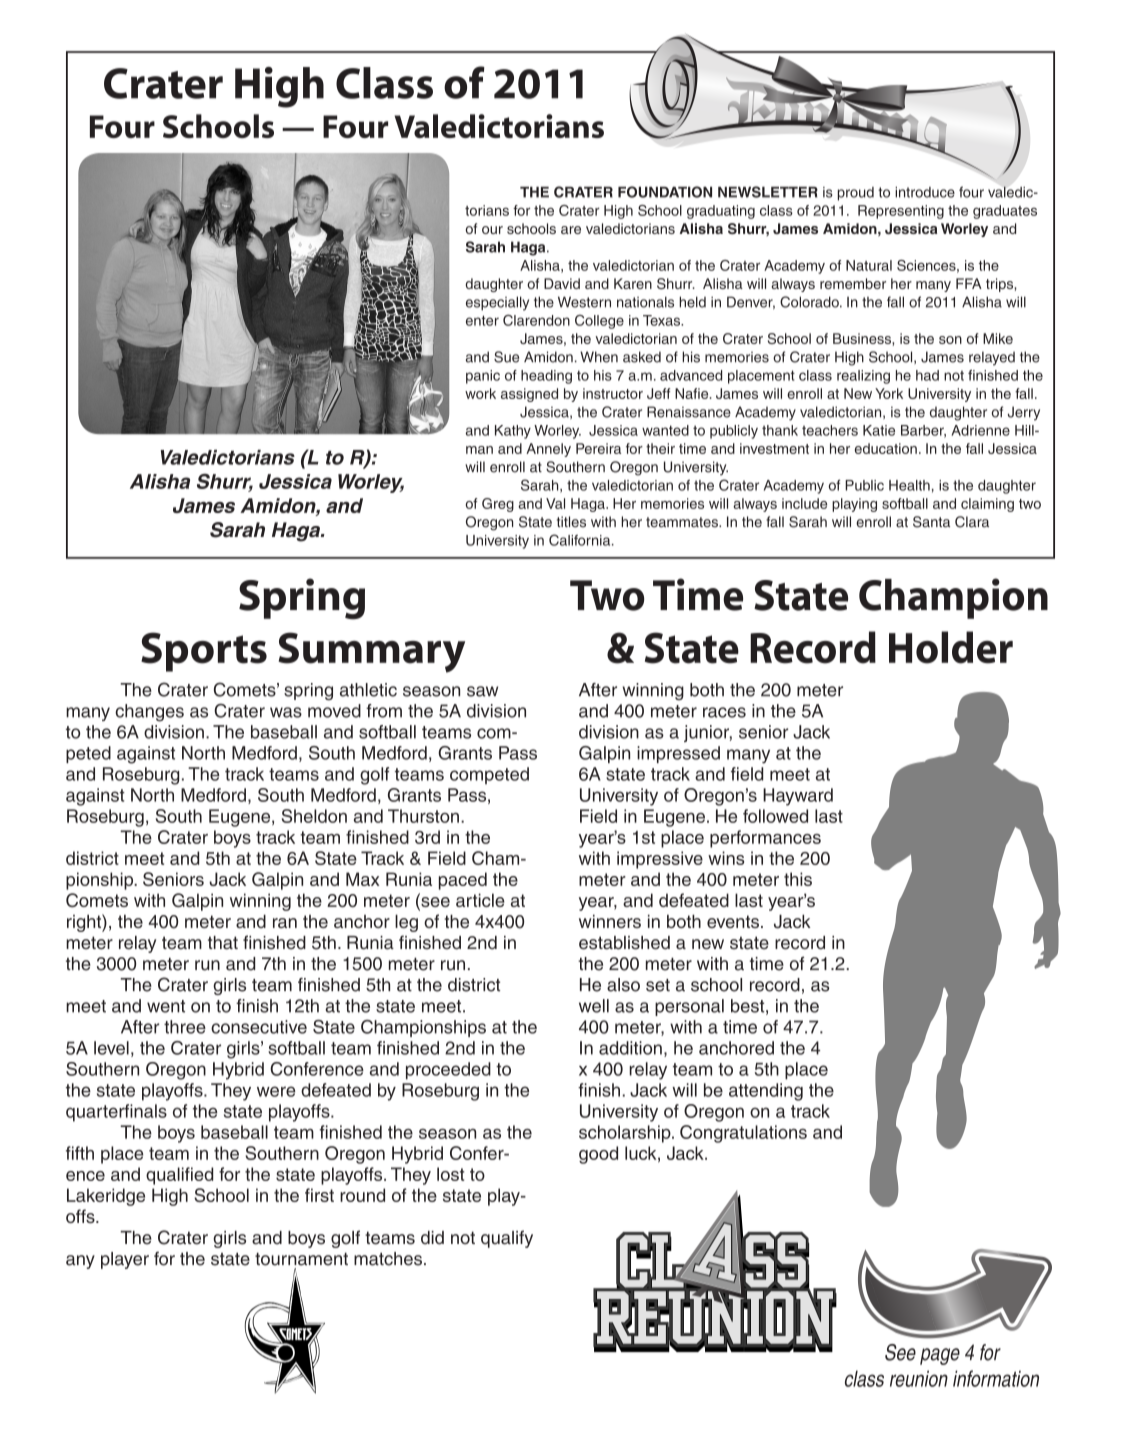 This document has height=1451, width=1121. What do you see at coordinates (149, 713) in the document?
I see `changes` at bounding box center [149, 713].
